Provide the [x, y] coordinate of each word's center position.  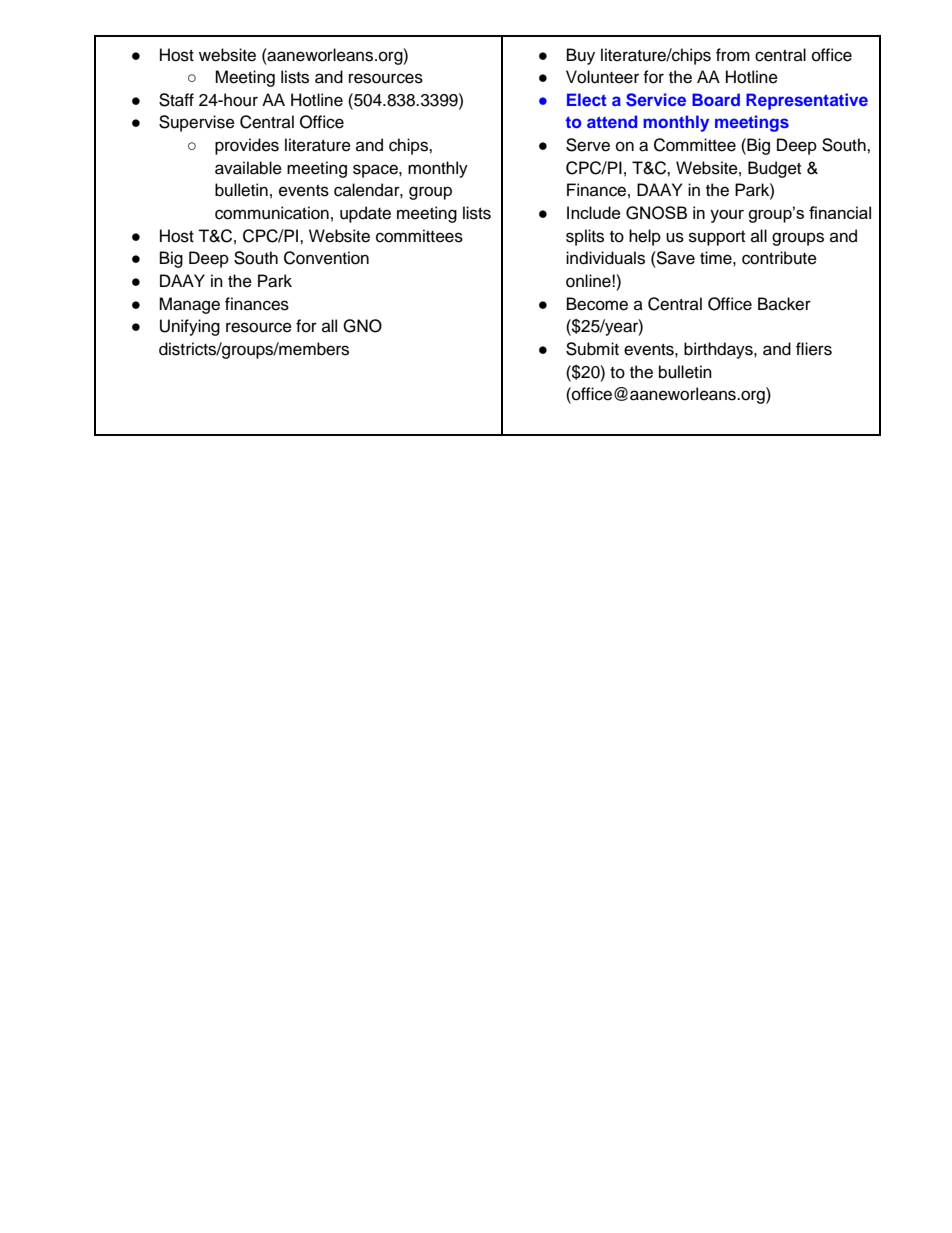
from [733, 55]
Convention [326, 258]
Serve [588, 145]
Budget [774, 169]
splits [585, 237]
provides [247, 146]
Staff [176, 100]
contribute [779, 258]
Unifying [190, 327]
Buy [581, 56]
